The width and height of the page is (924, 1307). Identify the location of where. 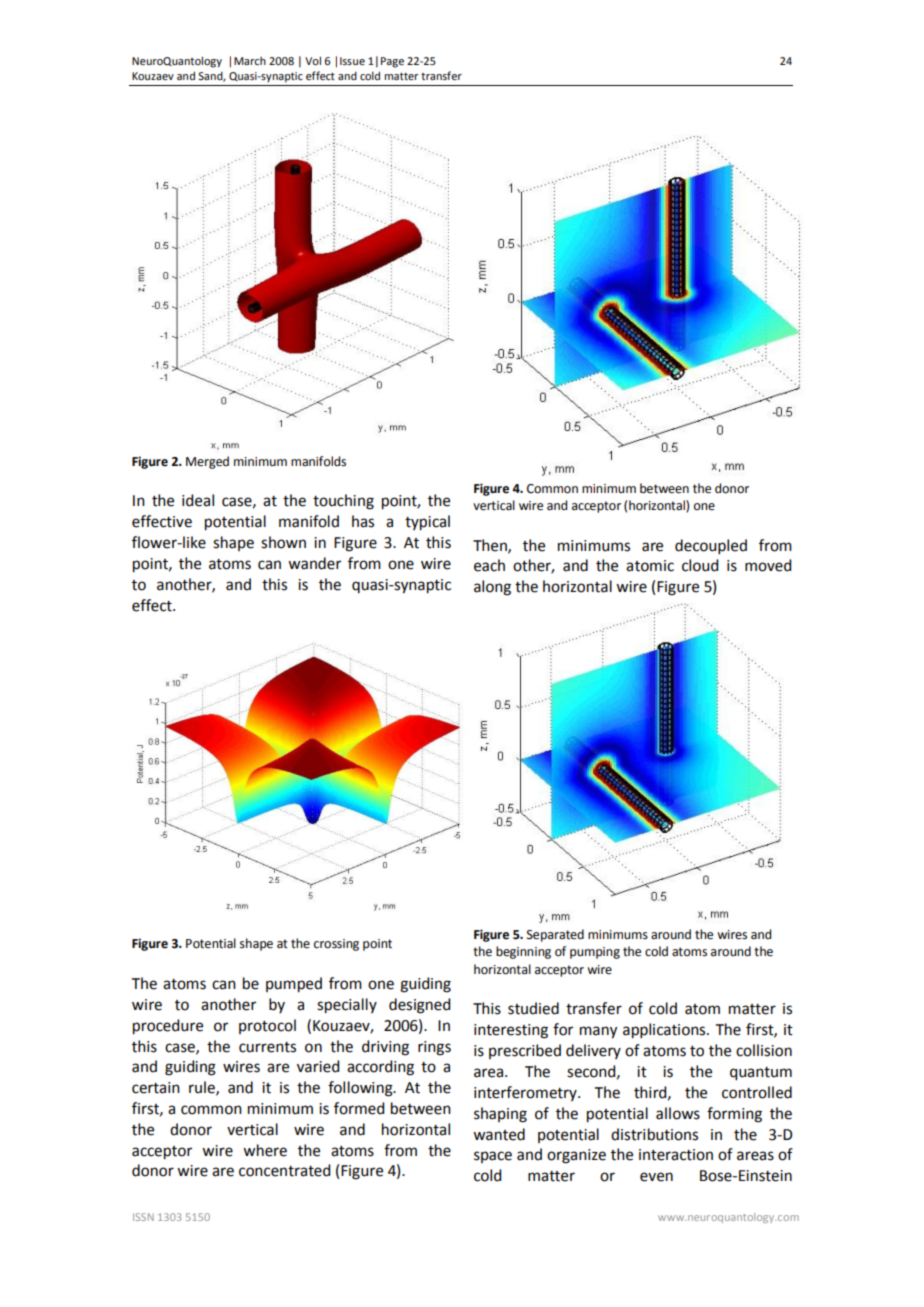
(265, 1150).
